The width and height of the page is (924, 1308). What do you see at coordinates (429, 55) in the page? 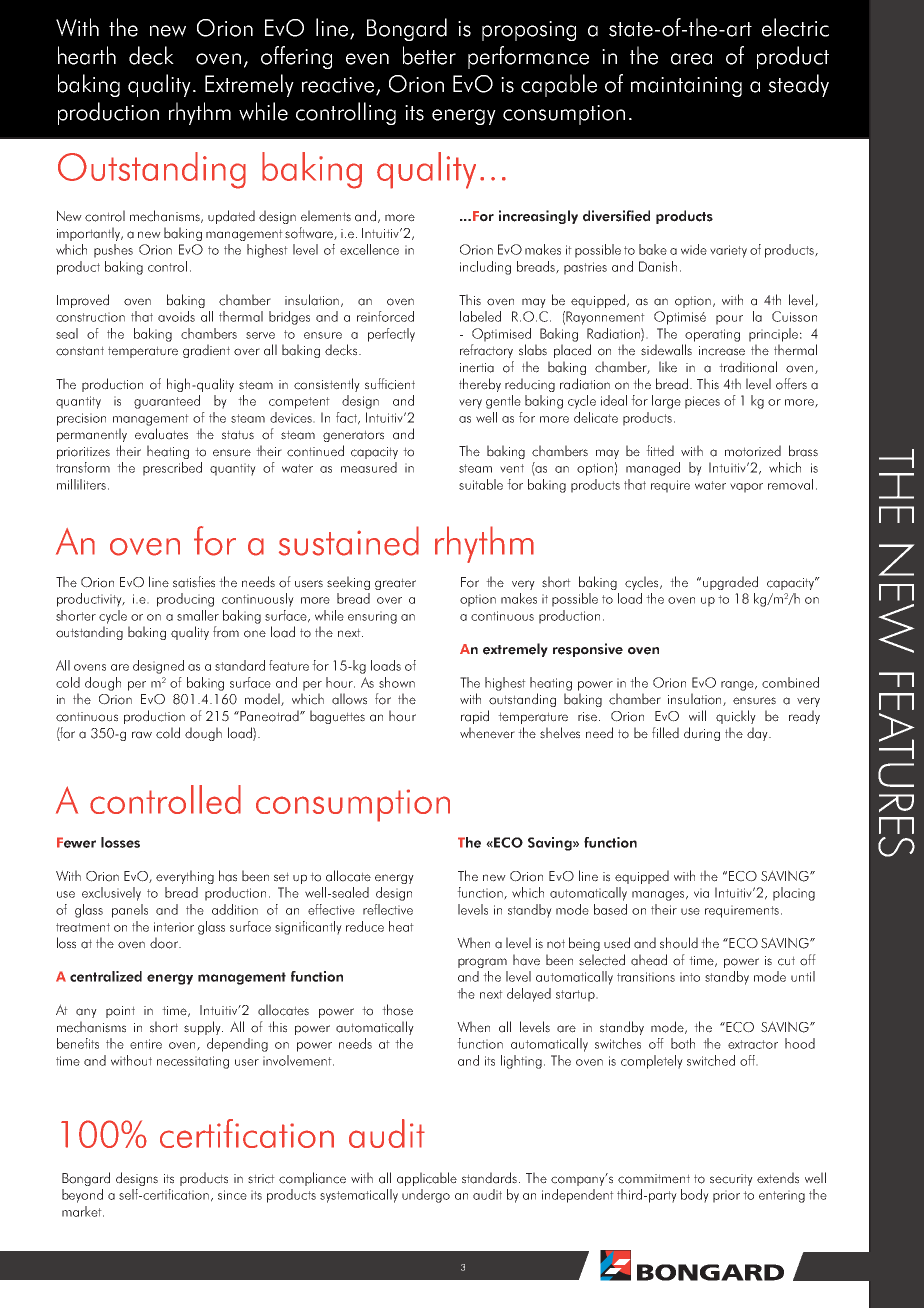
I see `better` at bounding box center [429, 55].
